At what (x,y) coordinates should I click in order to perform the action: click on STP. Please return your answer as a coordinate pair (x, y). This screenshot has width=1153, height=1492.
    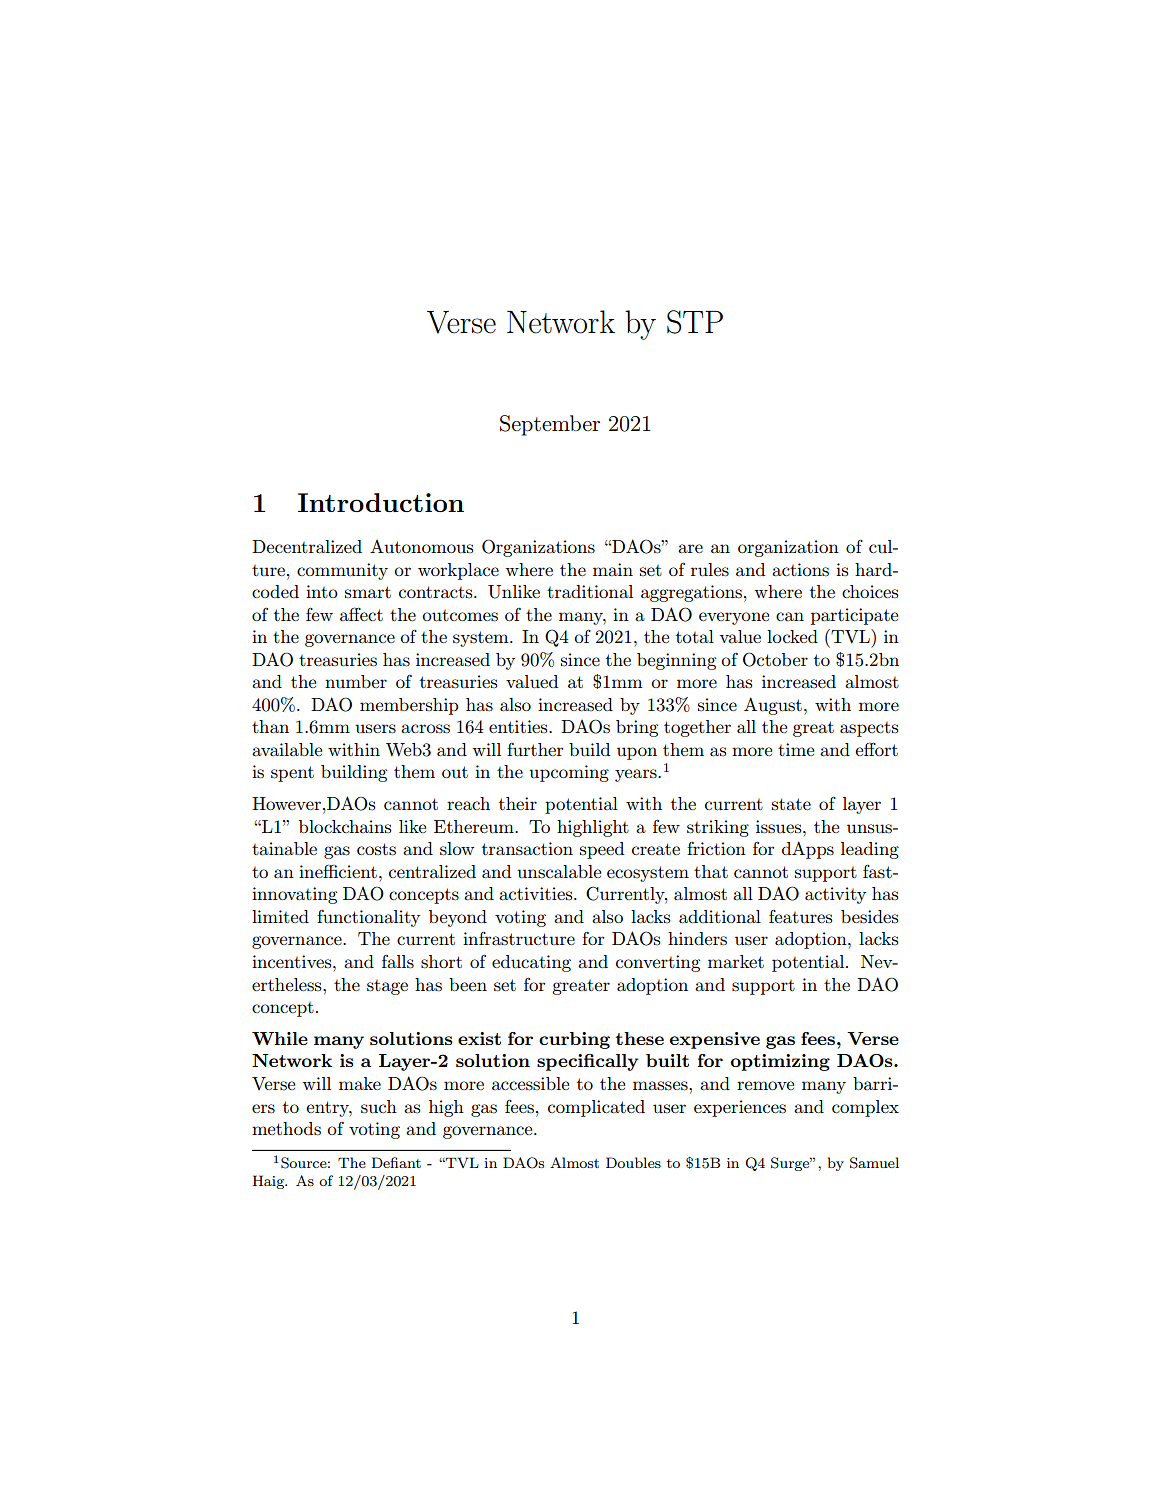
    Looking at the image, I should click on (695, 322).
